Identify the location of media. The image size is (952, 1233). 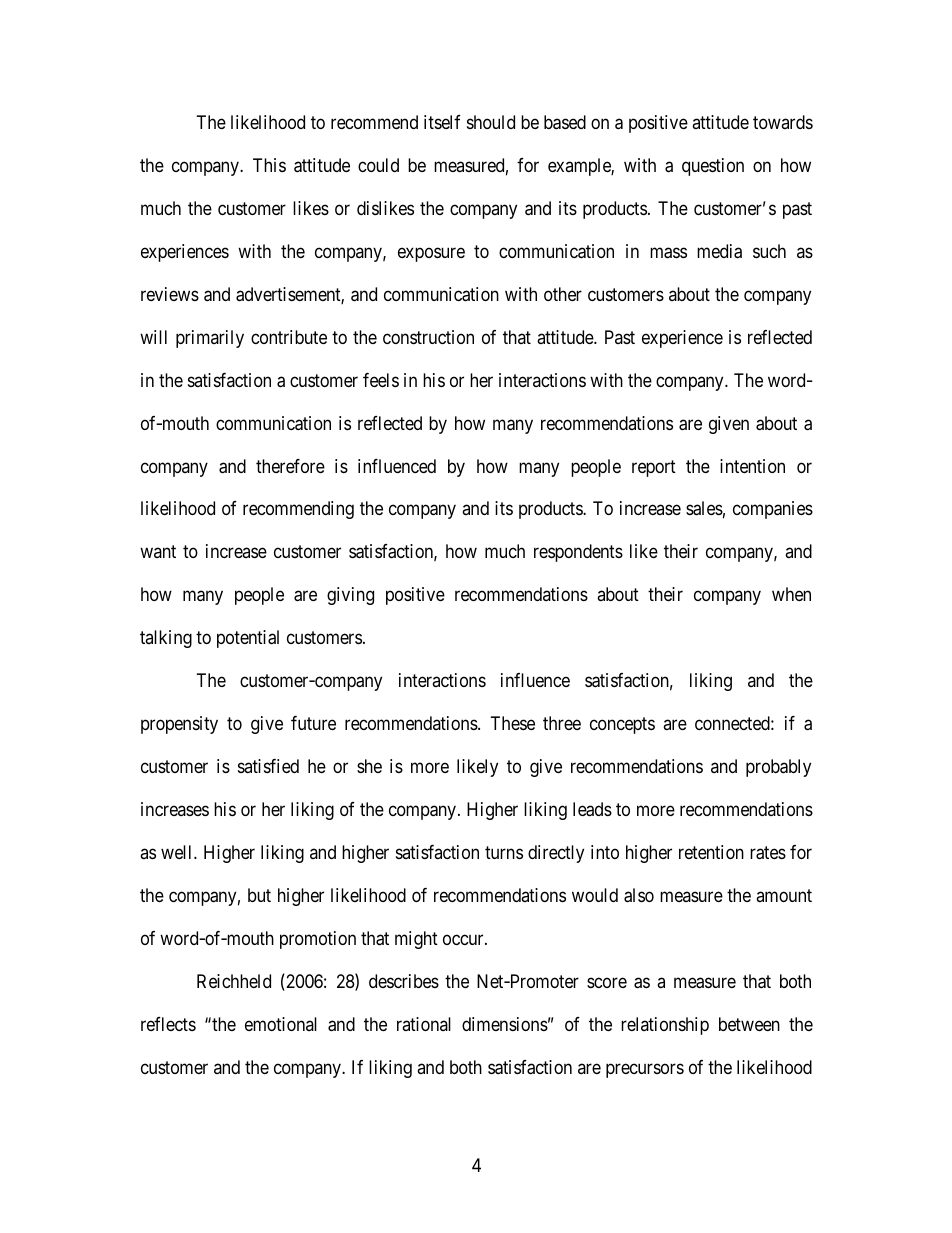
(719, 251).
